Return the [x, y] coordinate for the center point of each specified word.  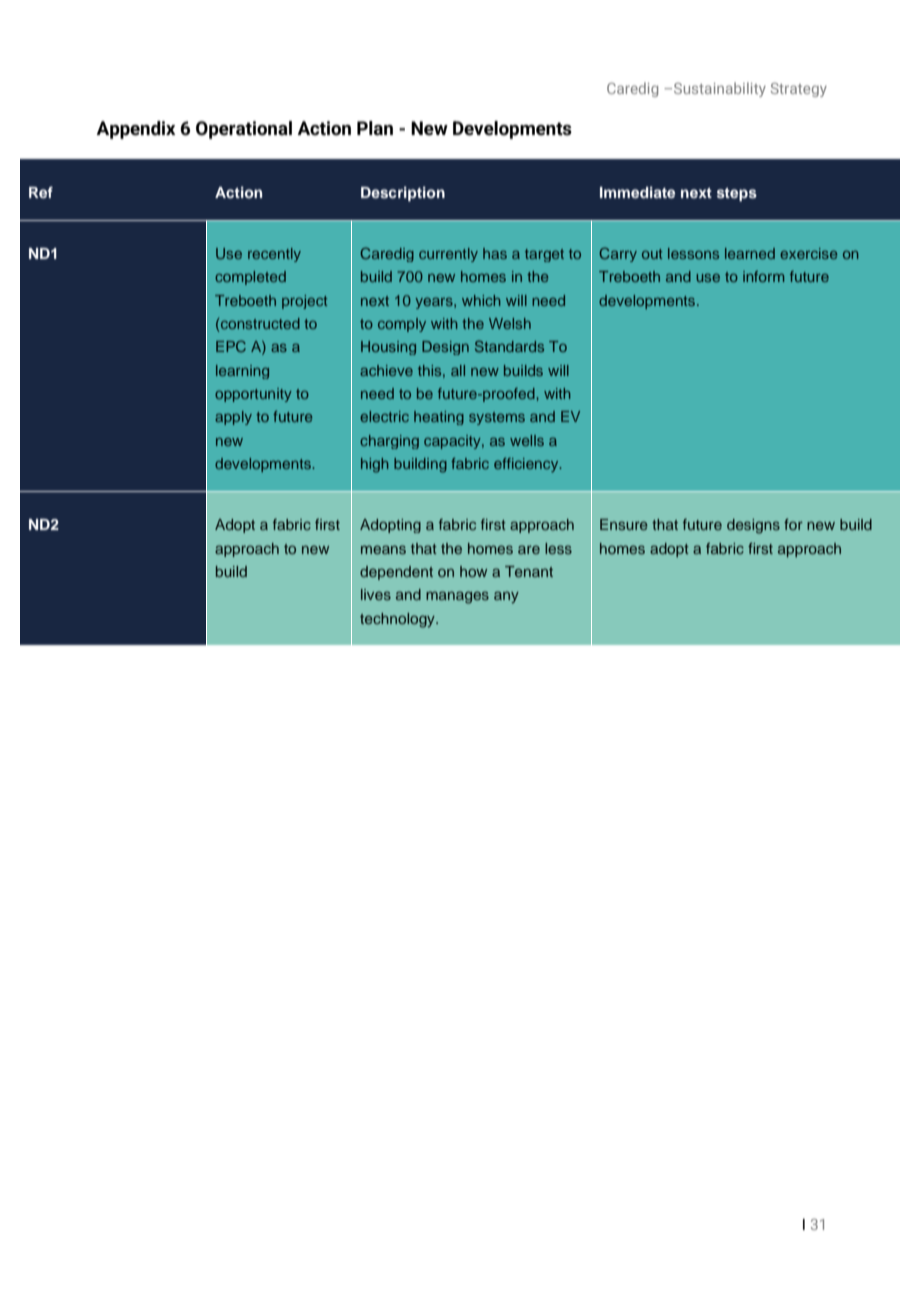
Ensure [624, 524]
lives [376, 594]
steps [737, 194]
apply [233, 418]
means [383, 549]
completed [250, 278]
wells [527, 440]
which [481, 300]
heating [439, 418]
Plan [375, 128]
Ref [41, 192]
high [374, 465]
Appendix [136, 130]
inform [763, 276]
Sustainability [720, 89]
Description [403, 193]
